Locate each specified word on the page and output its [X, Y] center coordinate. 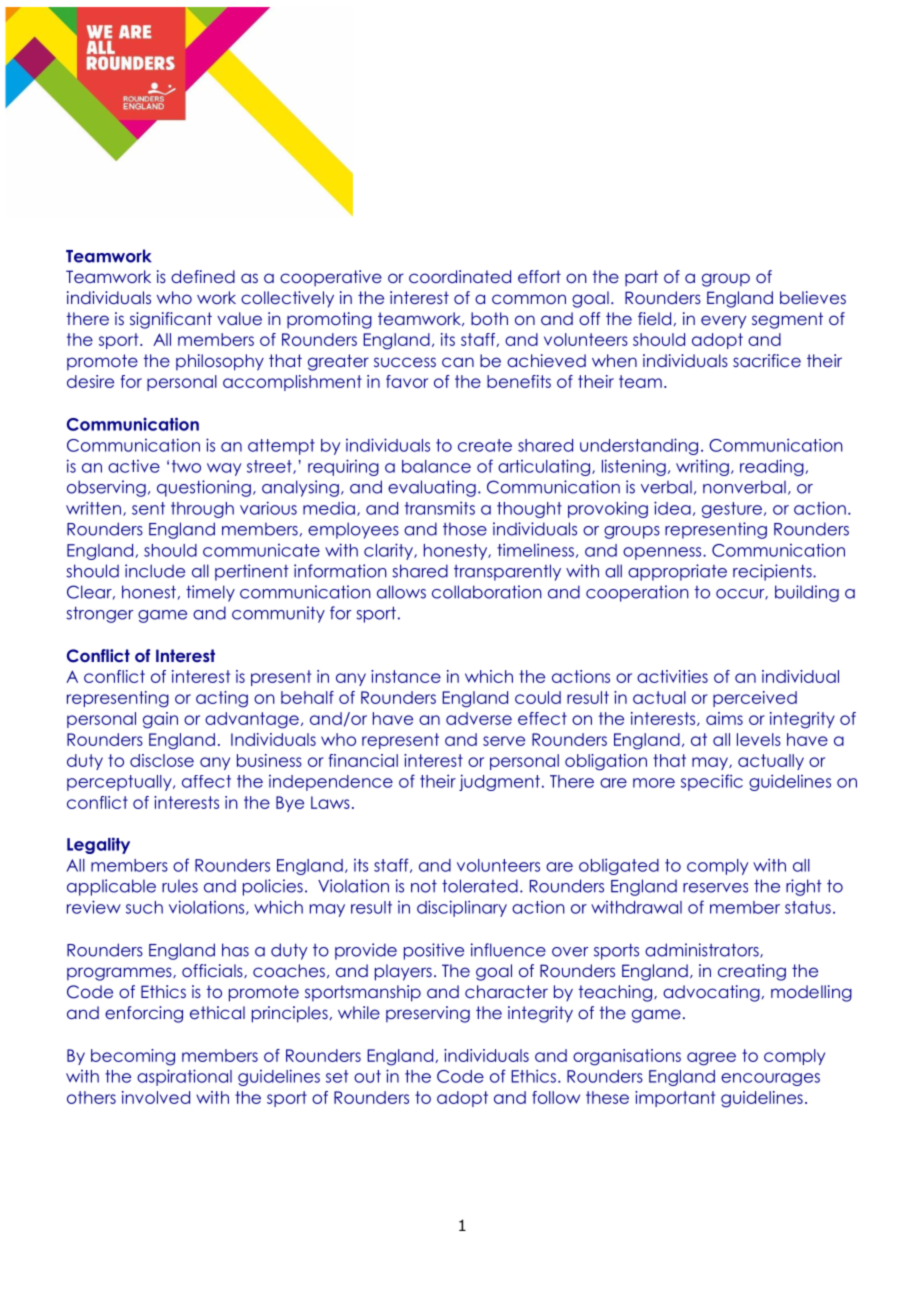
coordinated [460, 276]
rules [180, 886]
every [723, 322]
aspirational [184, 1077]
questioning [204, 488]
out [367, 1076]
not [424, 886]
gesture [732, 510]
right [804, 887]
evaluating [432, 488]
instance [406, 676]
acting [222, 699]
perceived [755, 699]
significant [171, 320]
